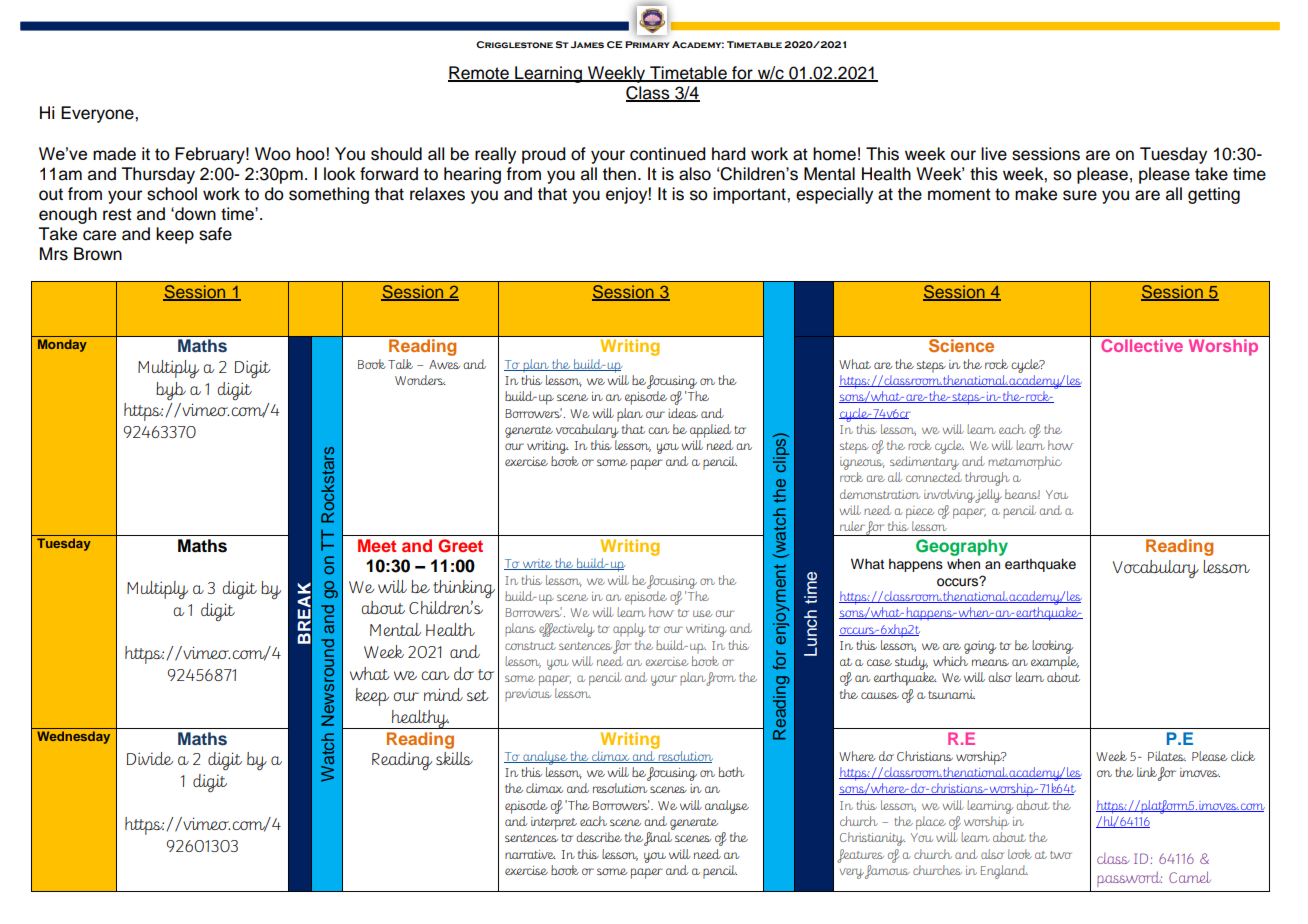 This screenshot has height=924, width=1308. What do you see at coordinates (377, 545) in the screenshot?
I see `Meet` at bounding box center [377, 545].
